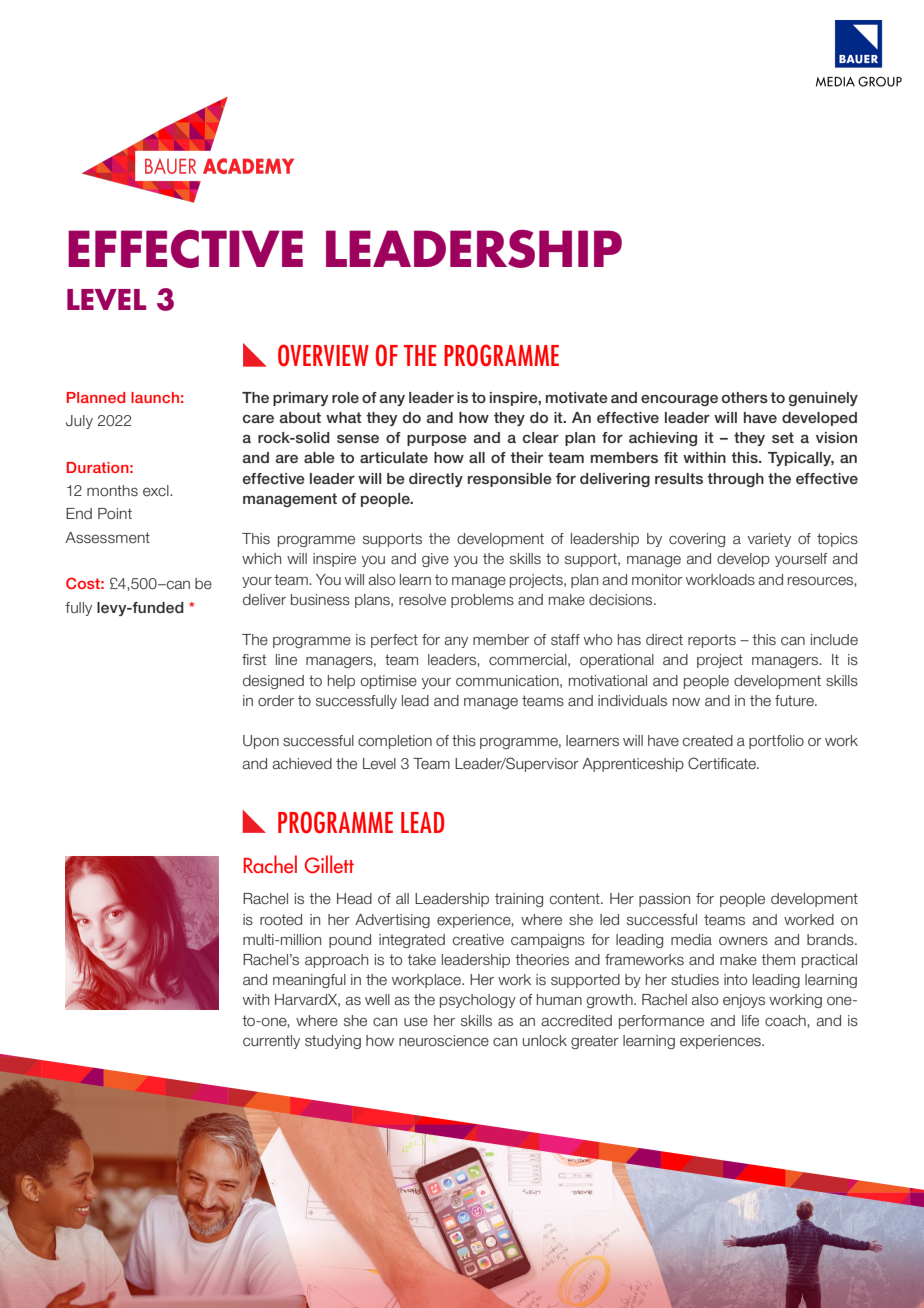 Image resolution: width=924 pixels, height=1308 pixels. What do you see at coordinates (745, 397) in the document?
I see `others` at bounding box center [745, 397].
